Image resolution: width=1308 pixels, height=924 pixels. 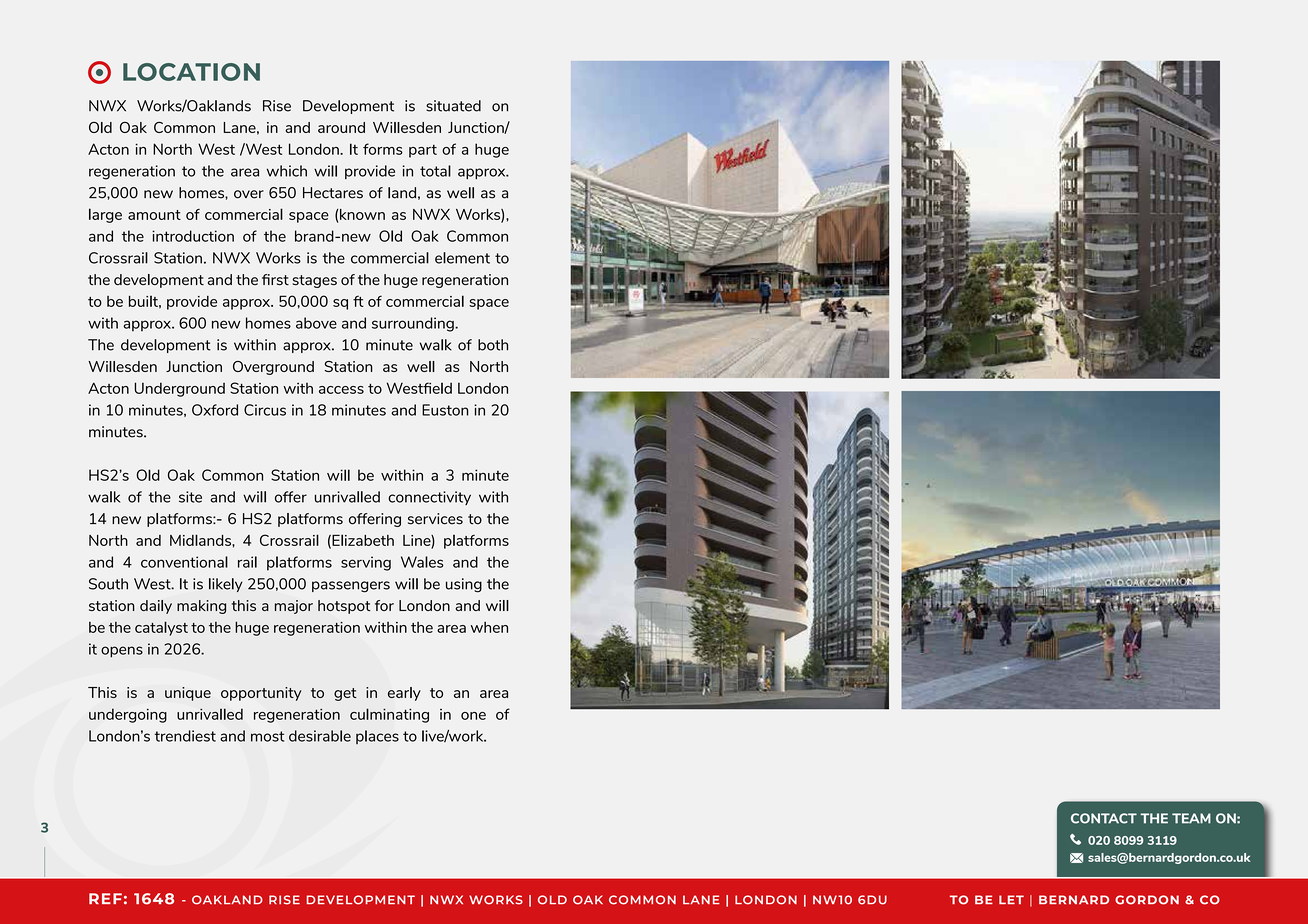 What do you see at coordinates (191, 72) in the page?
I see `LOCATION` at bounding box center [191, 72].
